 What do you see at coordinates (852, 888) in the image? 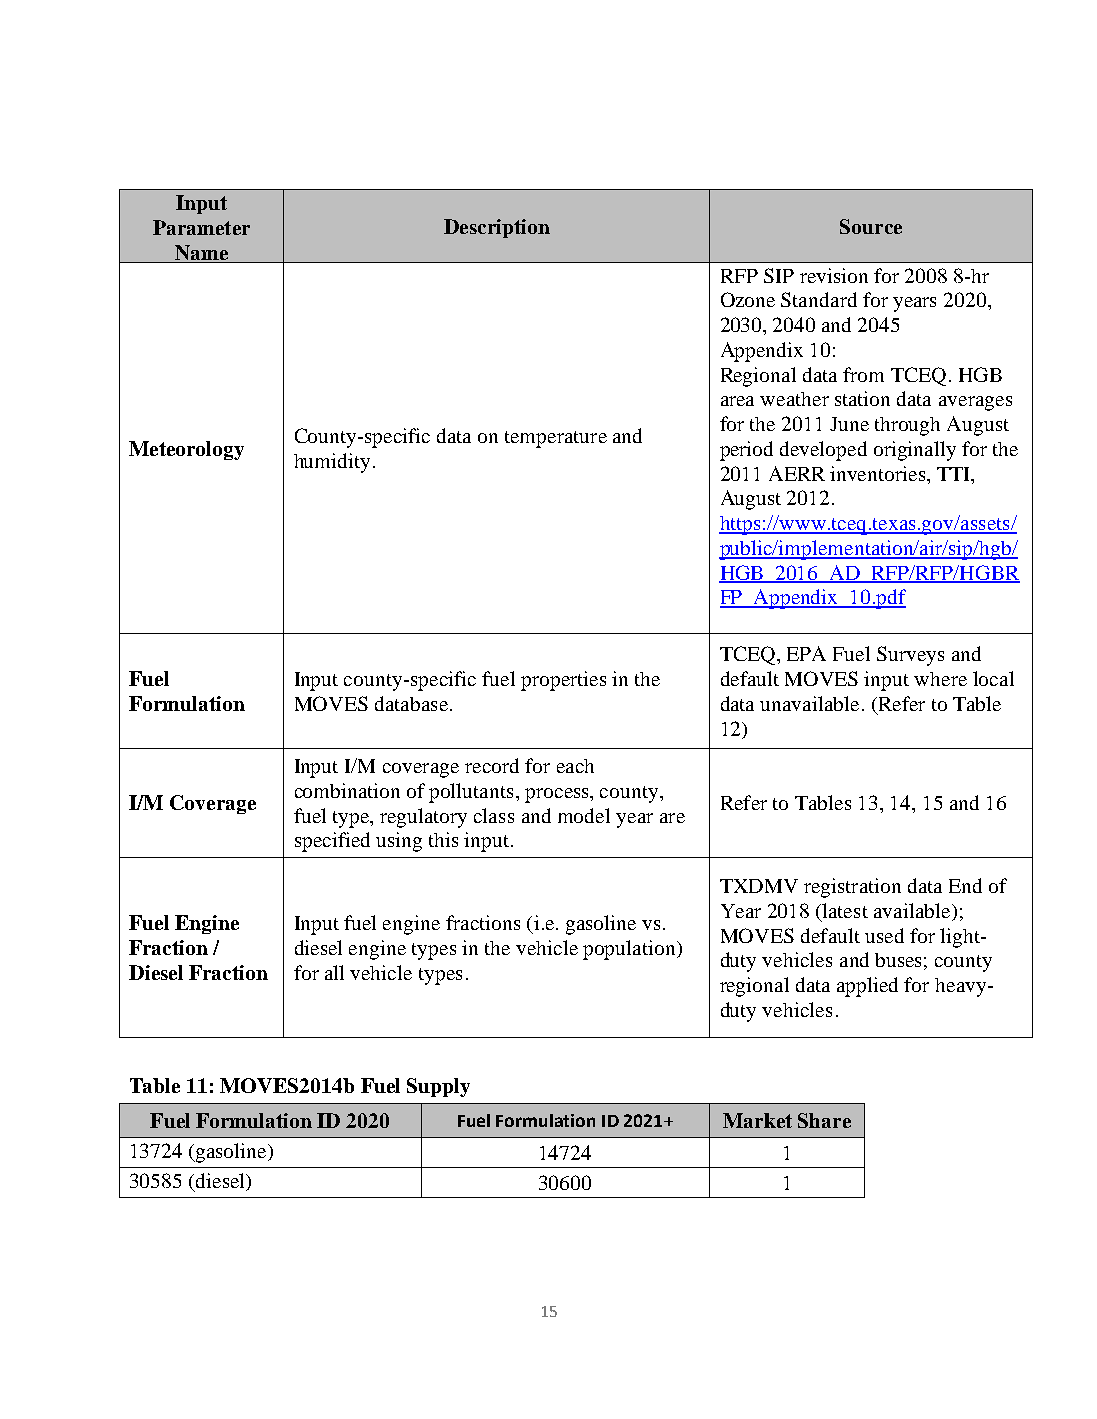
I see `registration` at bounding box center [852, 888].
